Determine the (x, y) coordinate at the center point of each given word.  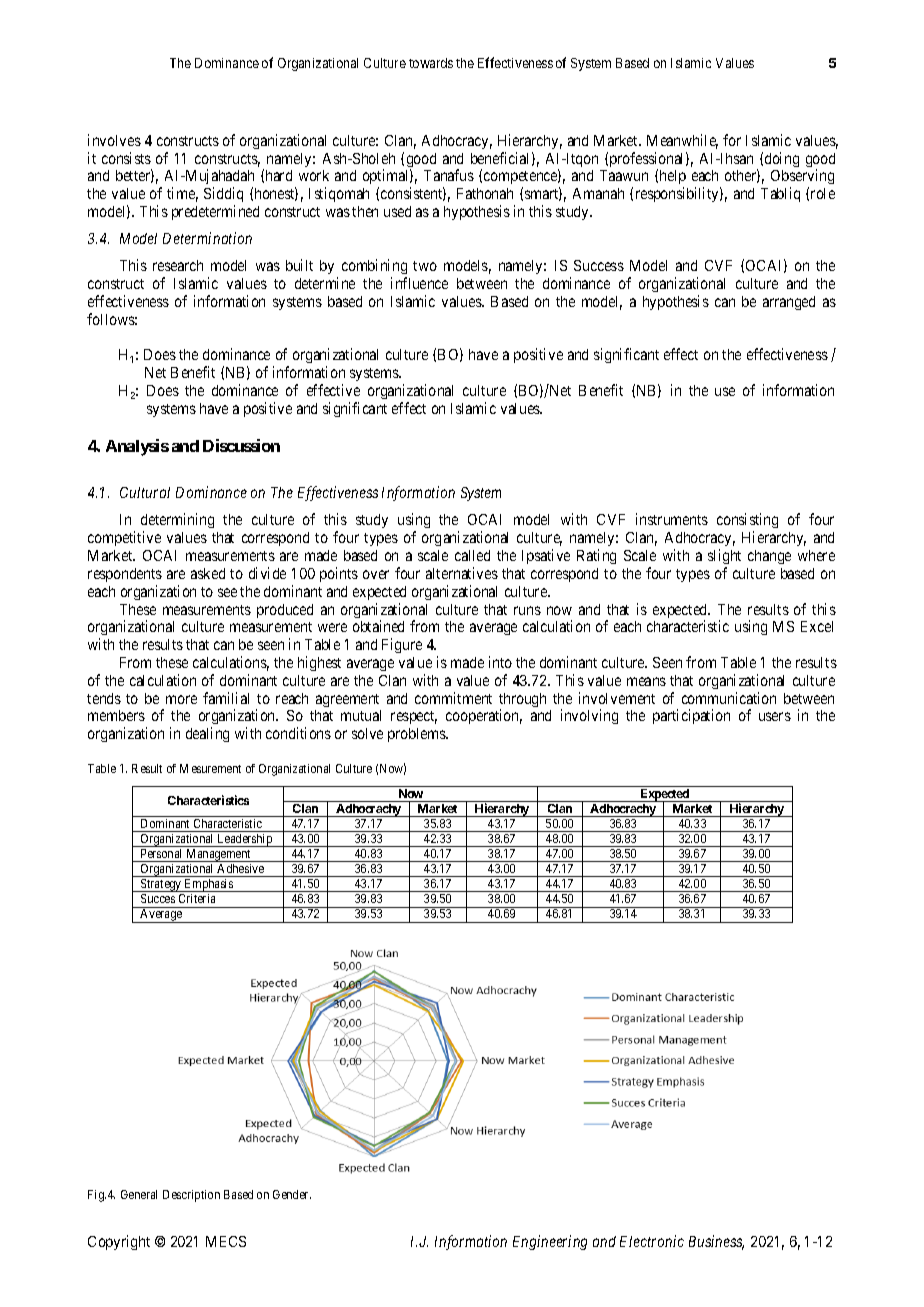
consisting (747, 522)
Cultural (145, 492)
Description (191, 1196)
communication (729, 698)
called (472, 555)
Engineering (550, 1242)
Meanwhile (682, 141)
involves (114, 140)
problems (417, 735)
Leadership (245, 840)
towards (431, 63)
